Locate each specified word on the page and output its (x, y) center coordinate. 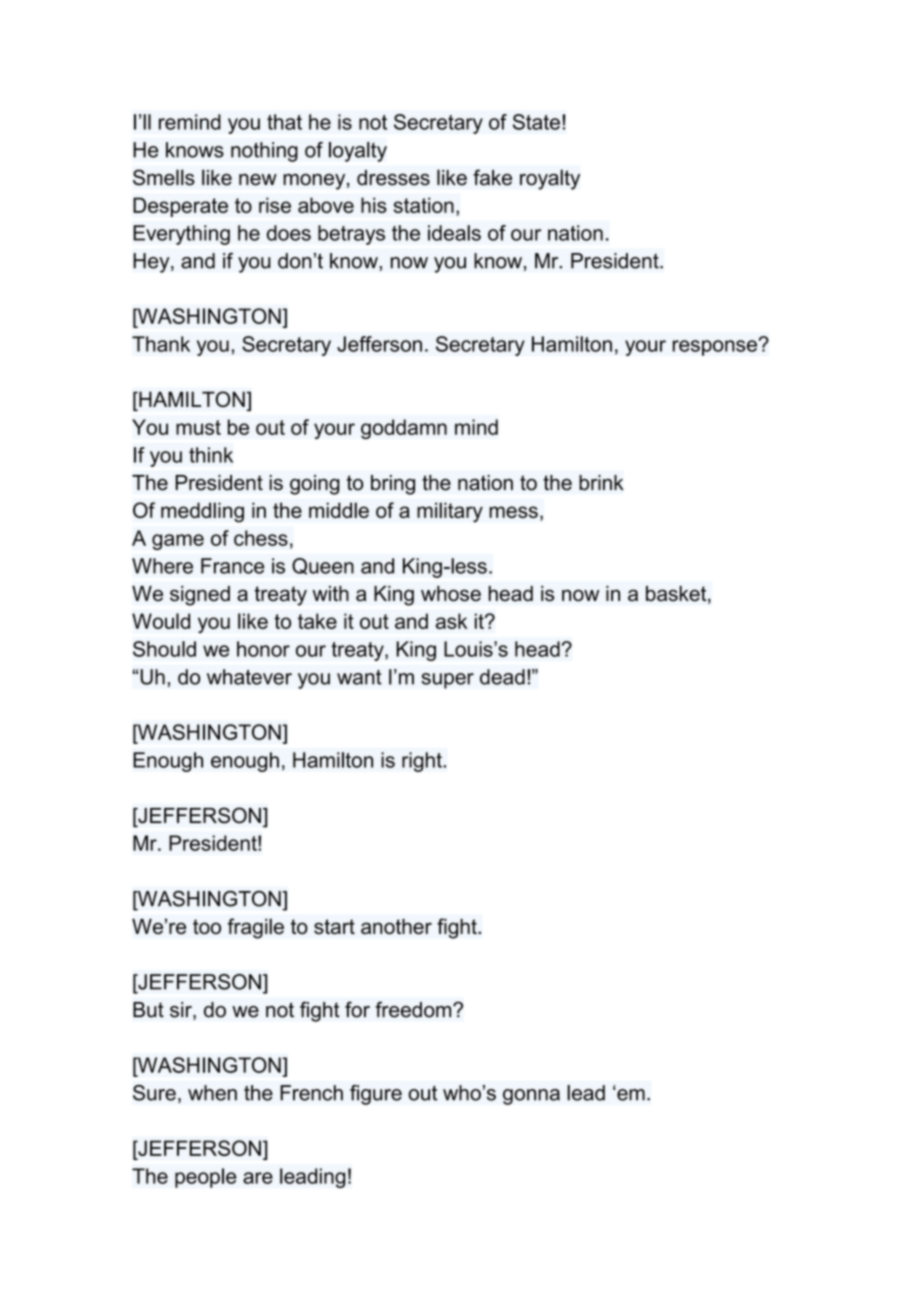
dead (502, 677)
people (206, 1178)
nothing (264, 152)
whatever (249, 677)
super (447, 681)
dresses (393, 178)
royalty (550, 179)
